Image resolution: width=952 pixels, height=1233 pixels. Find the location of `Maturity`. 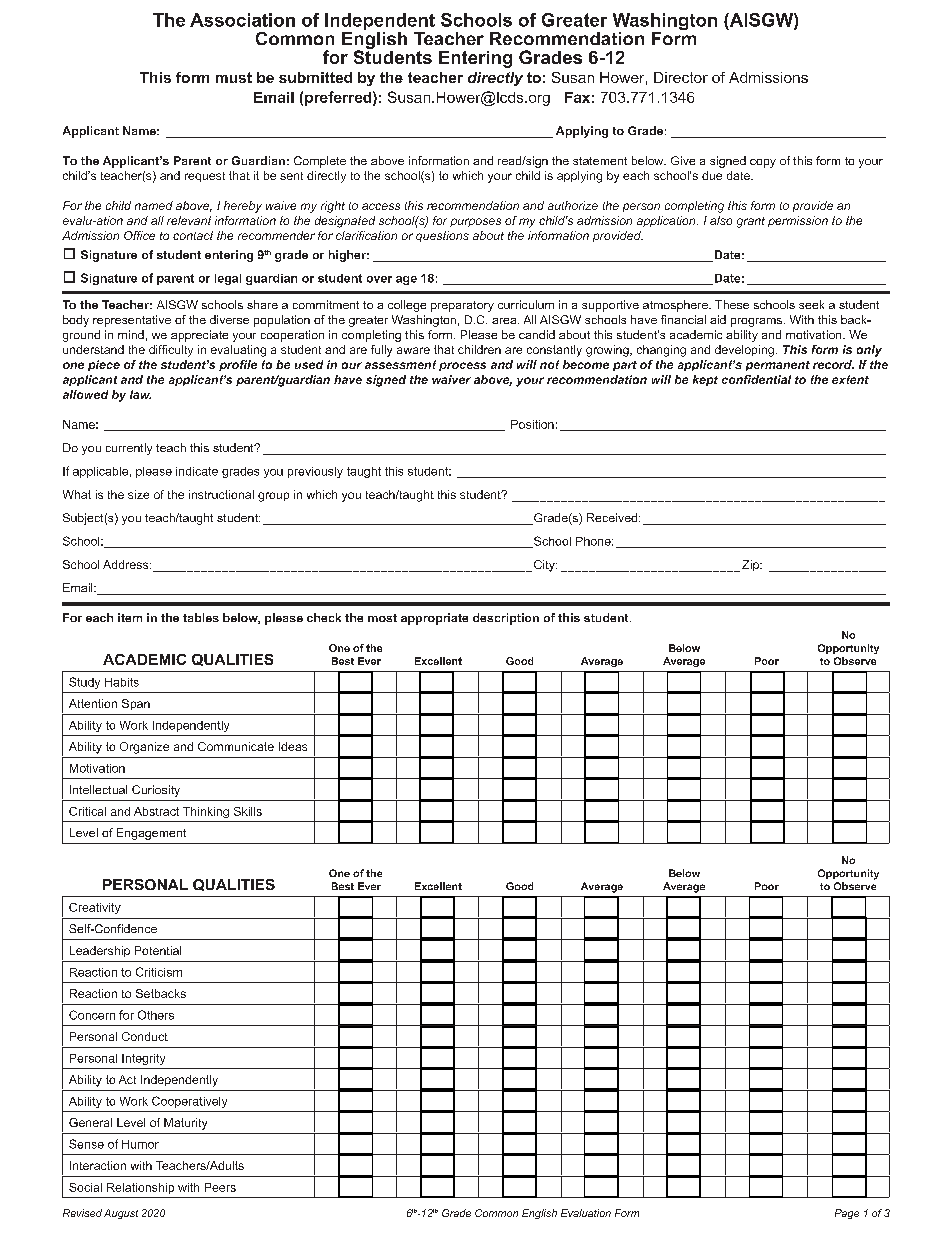

Maturity is located at coordinates (185, 1124).
